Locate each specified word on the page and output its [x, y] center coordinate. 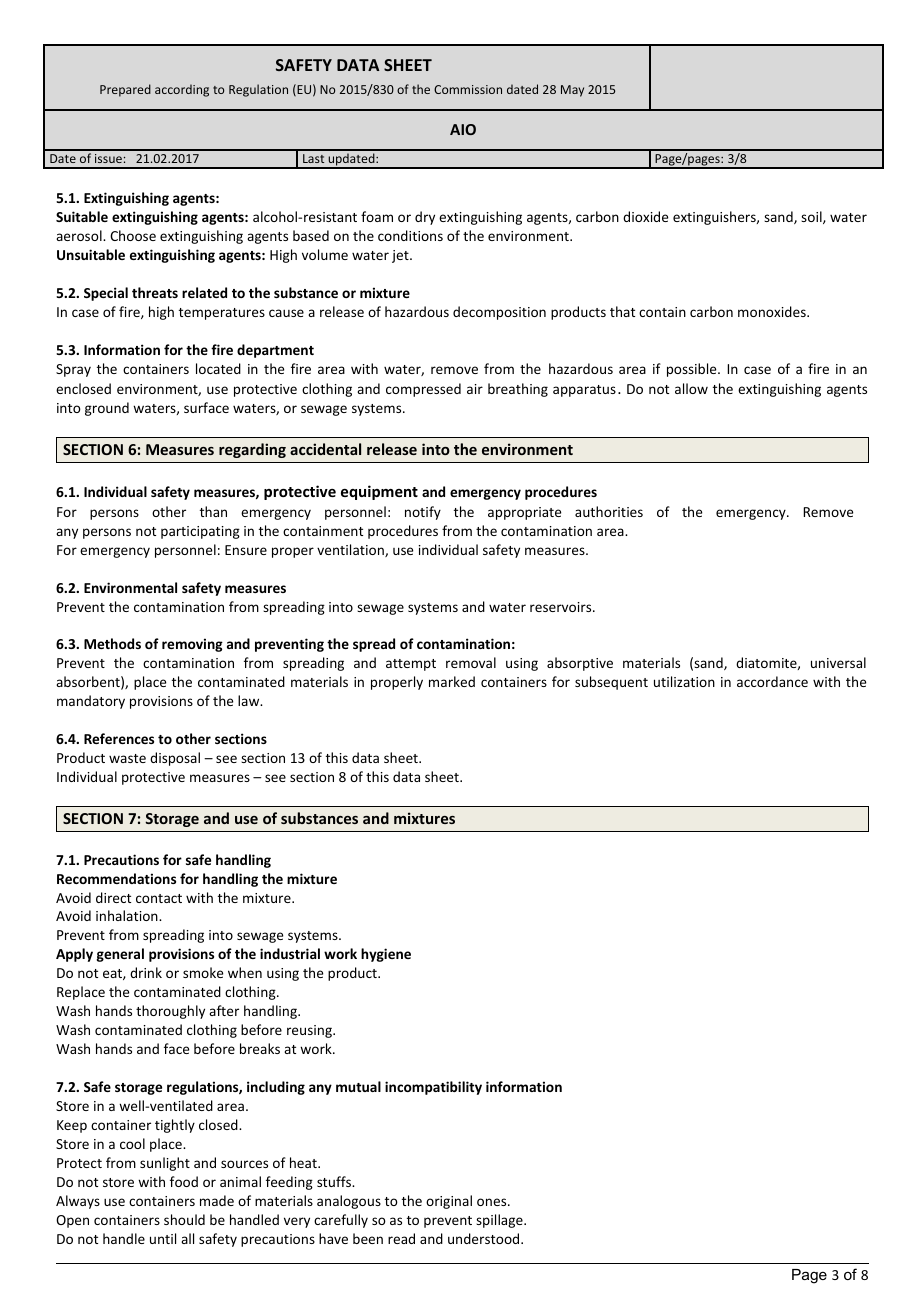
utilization [684, 681]
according [182, 90]
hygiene [386, 955]
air [475, 389]
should [184, 1219]
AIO [463, 129]
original [449, 1202]
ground [107, 409]
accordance [772, 681]
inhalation [128, 915]
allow [691, 388]
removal [471, 662]
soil [812, 217]
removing [192, 645]
